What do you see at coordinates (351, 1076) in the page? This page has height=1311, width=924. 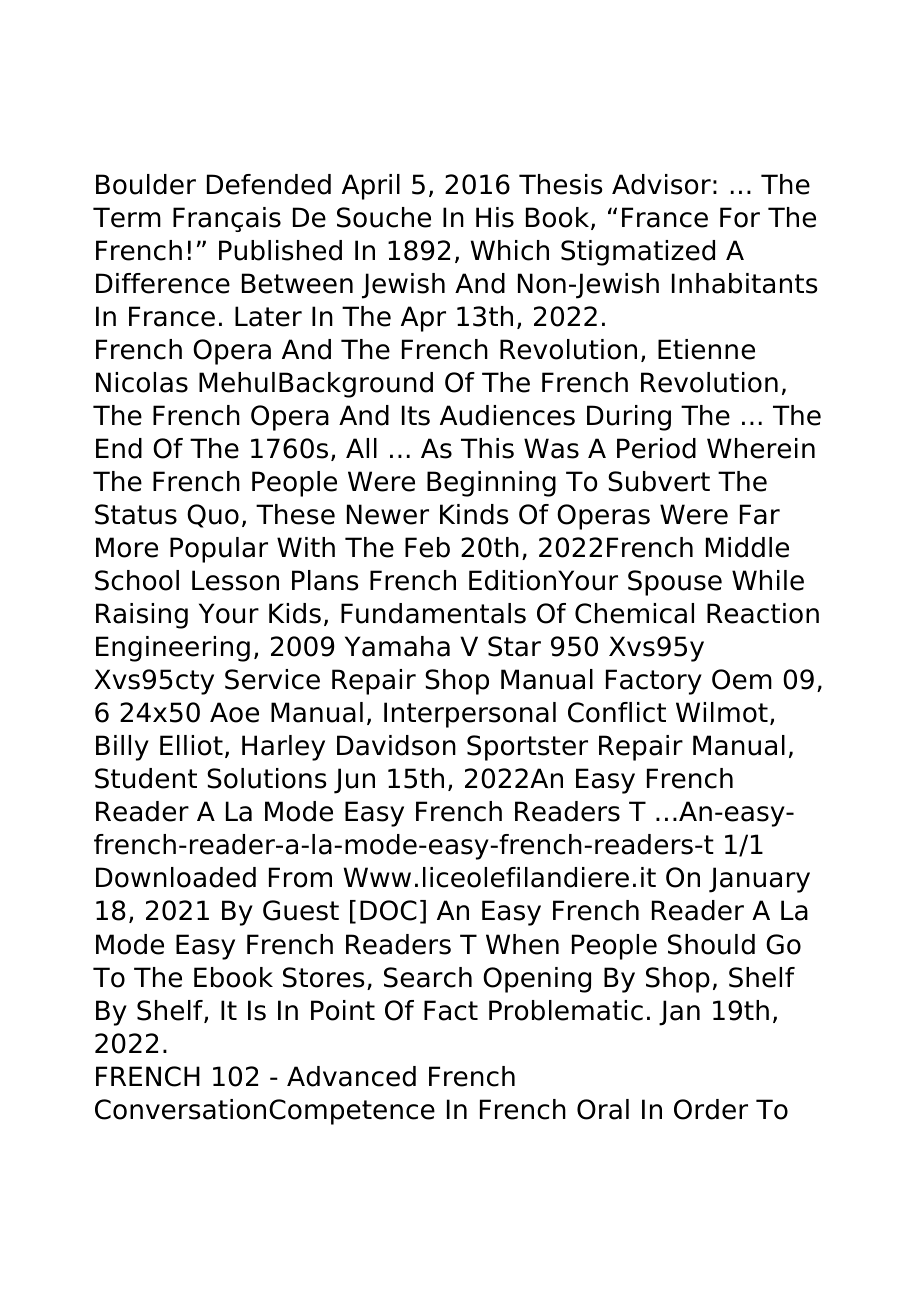 I see `Advanced` at bounding box center [351, 1076].
